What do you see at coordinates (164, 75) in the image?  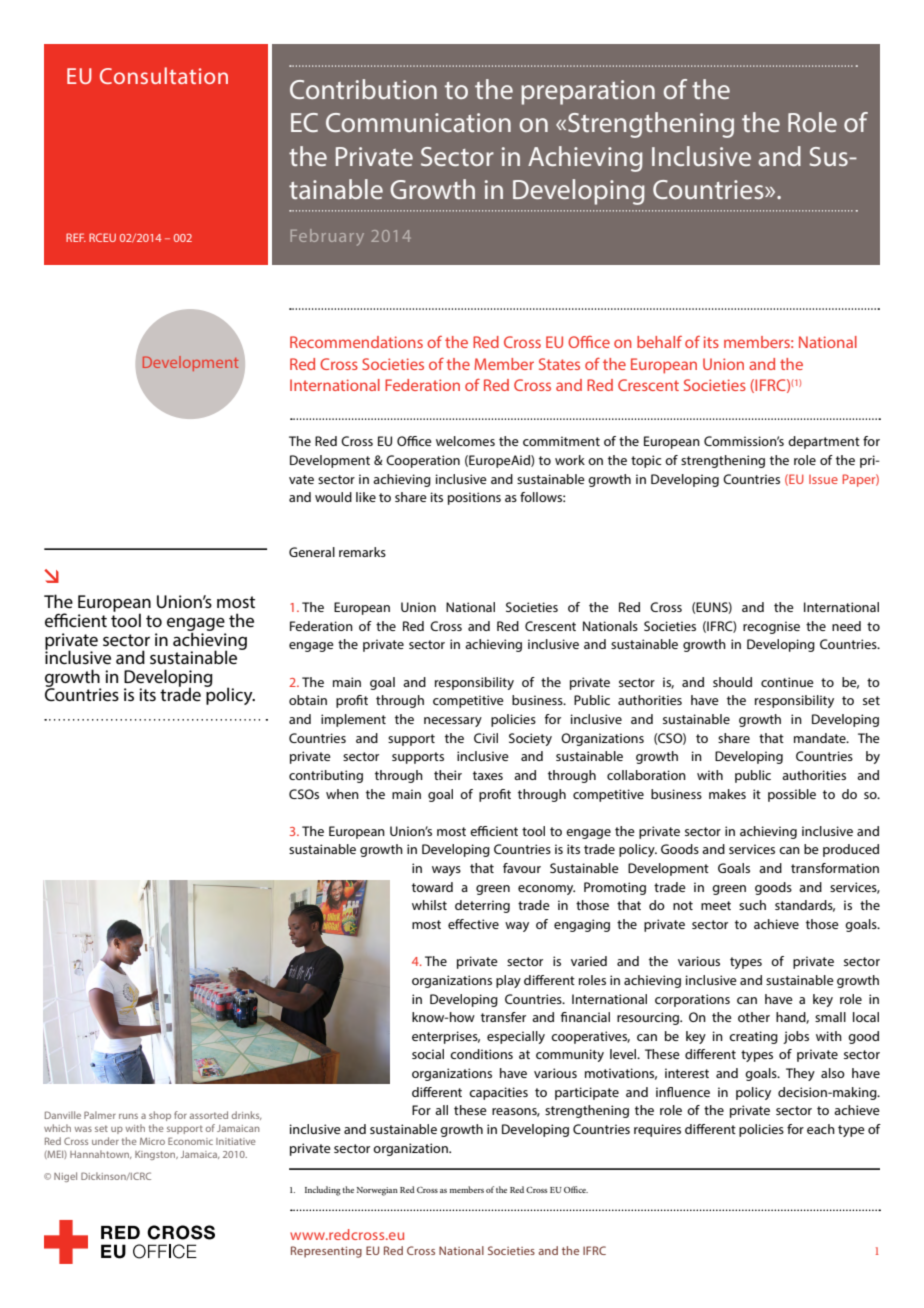 I see `Consultation` at bounding box center [164, 75].
